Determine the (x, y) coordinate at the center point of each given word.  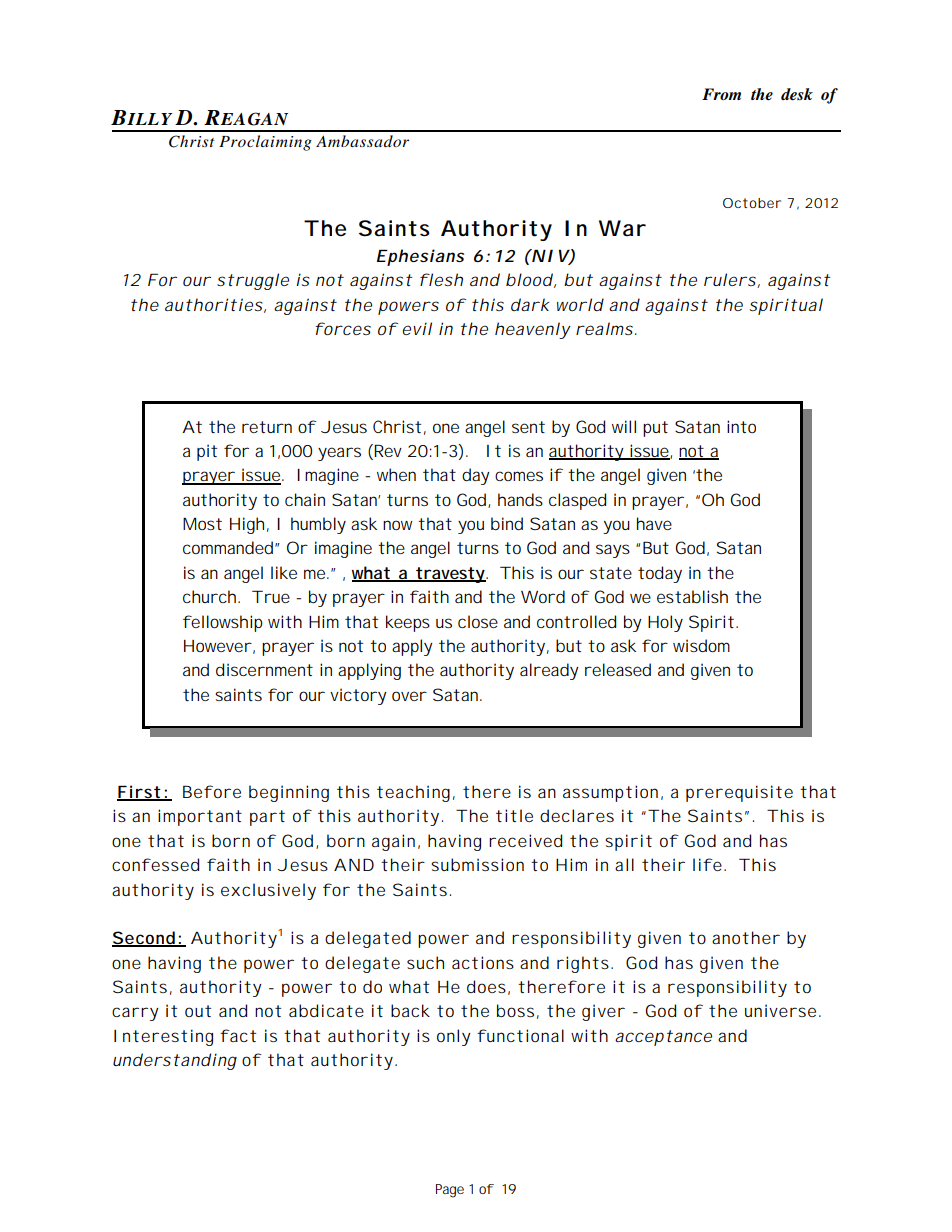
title (514, 815)
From (721, 94)
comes (519, 476)
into (741, 426)
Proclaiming (265, 143)
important (200, 817)
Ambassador (362, 141)
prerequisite (739, 793)
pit (207, 452)
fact (238, 1035)
